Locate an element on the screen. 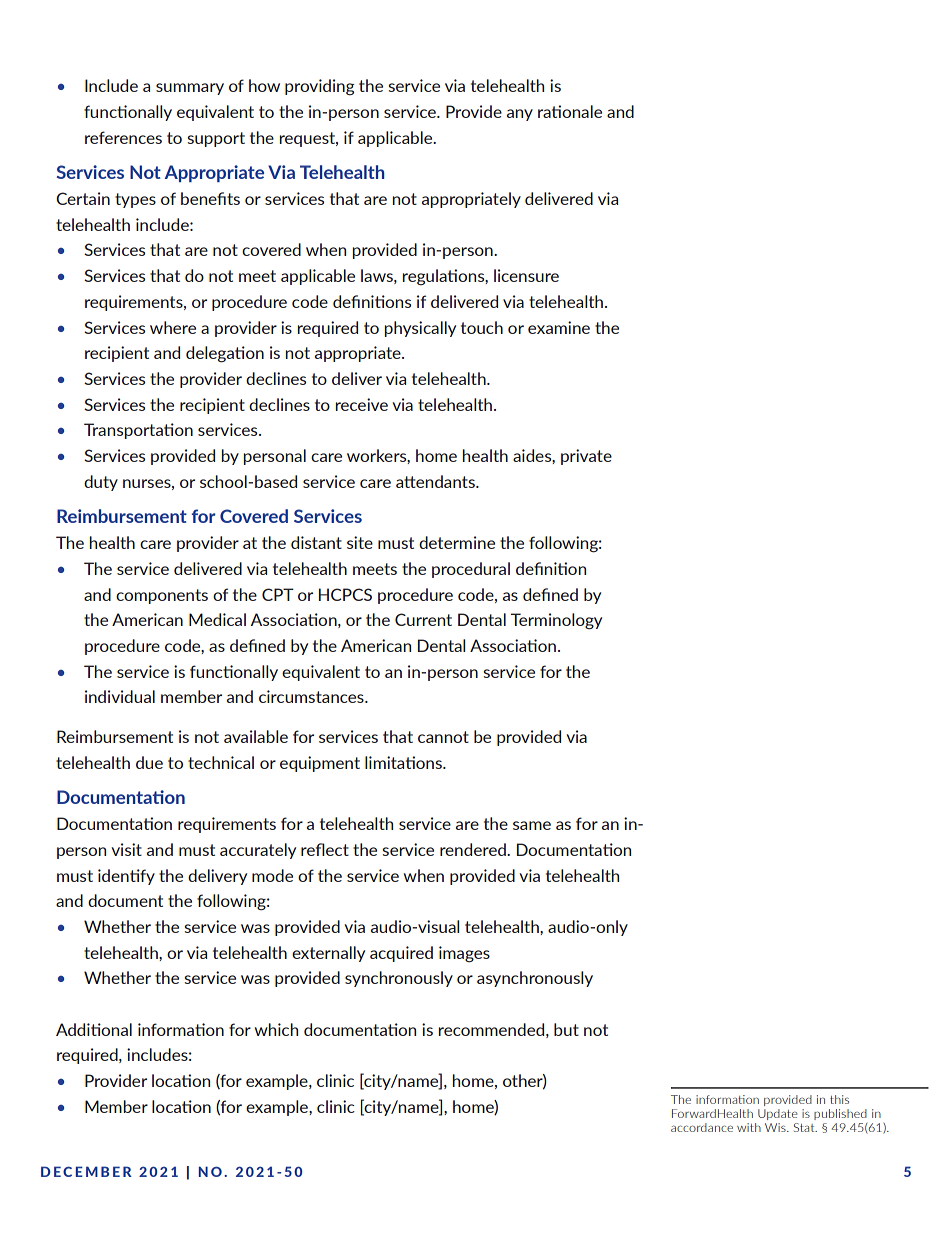 The image size is (952, 1233). Current is located at coordinates (423, 619).
